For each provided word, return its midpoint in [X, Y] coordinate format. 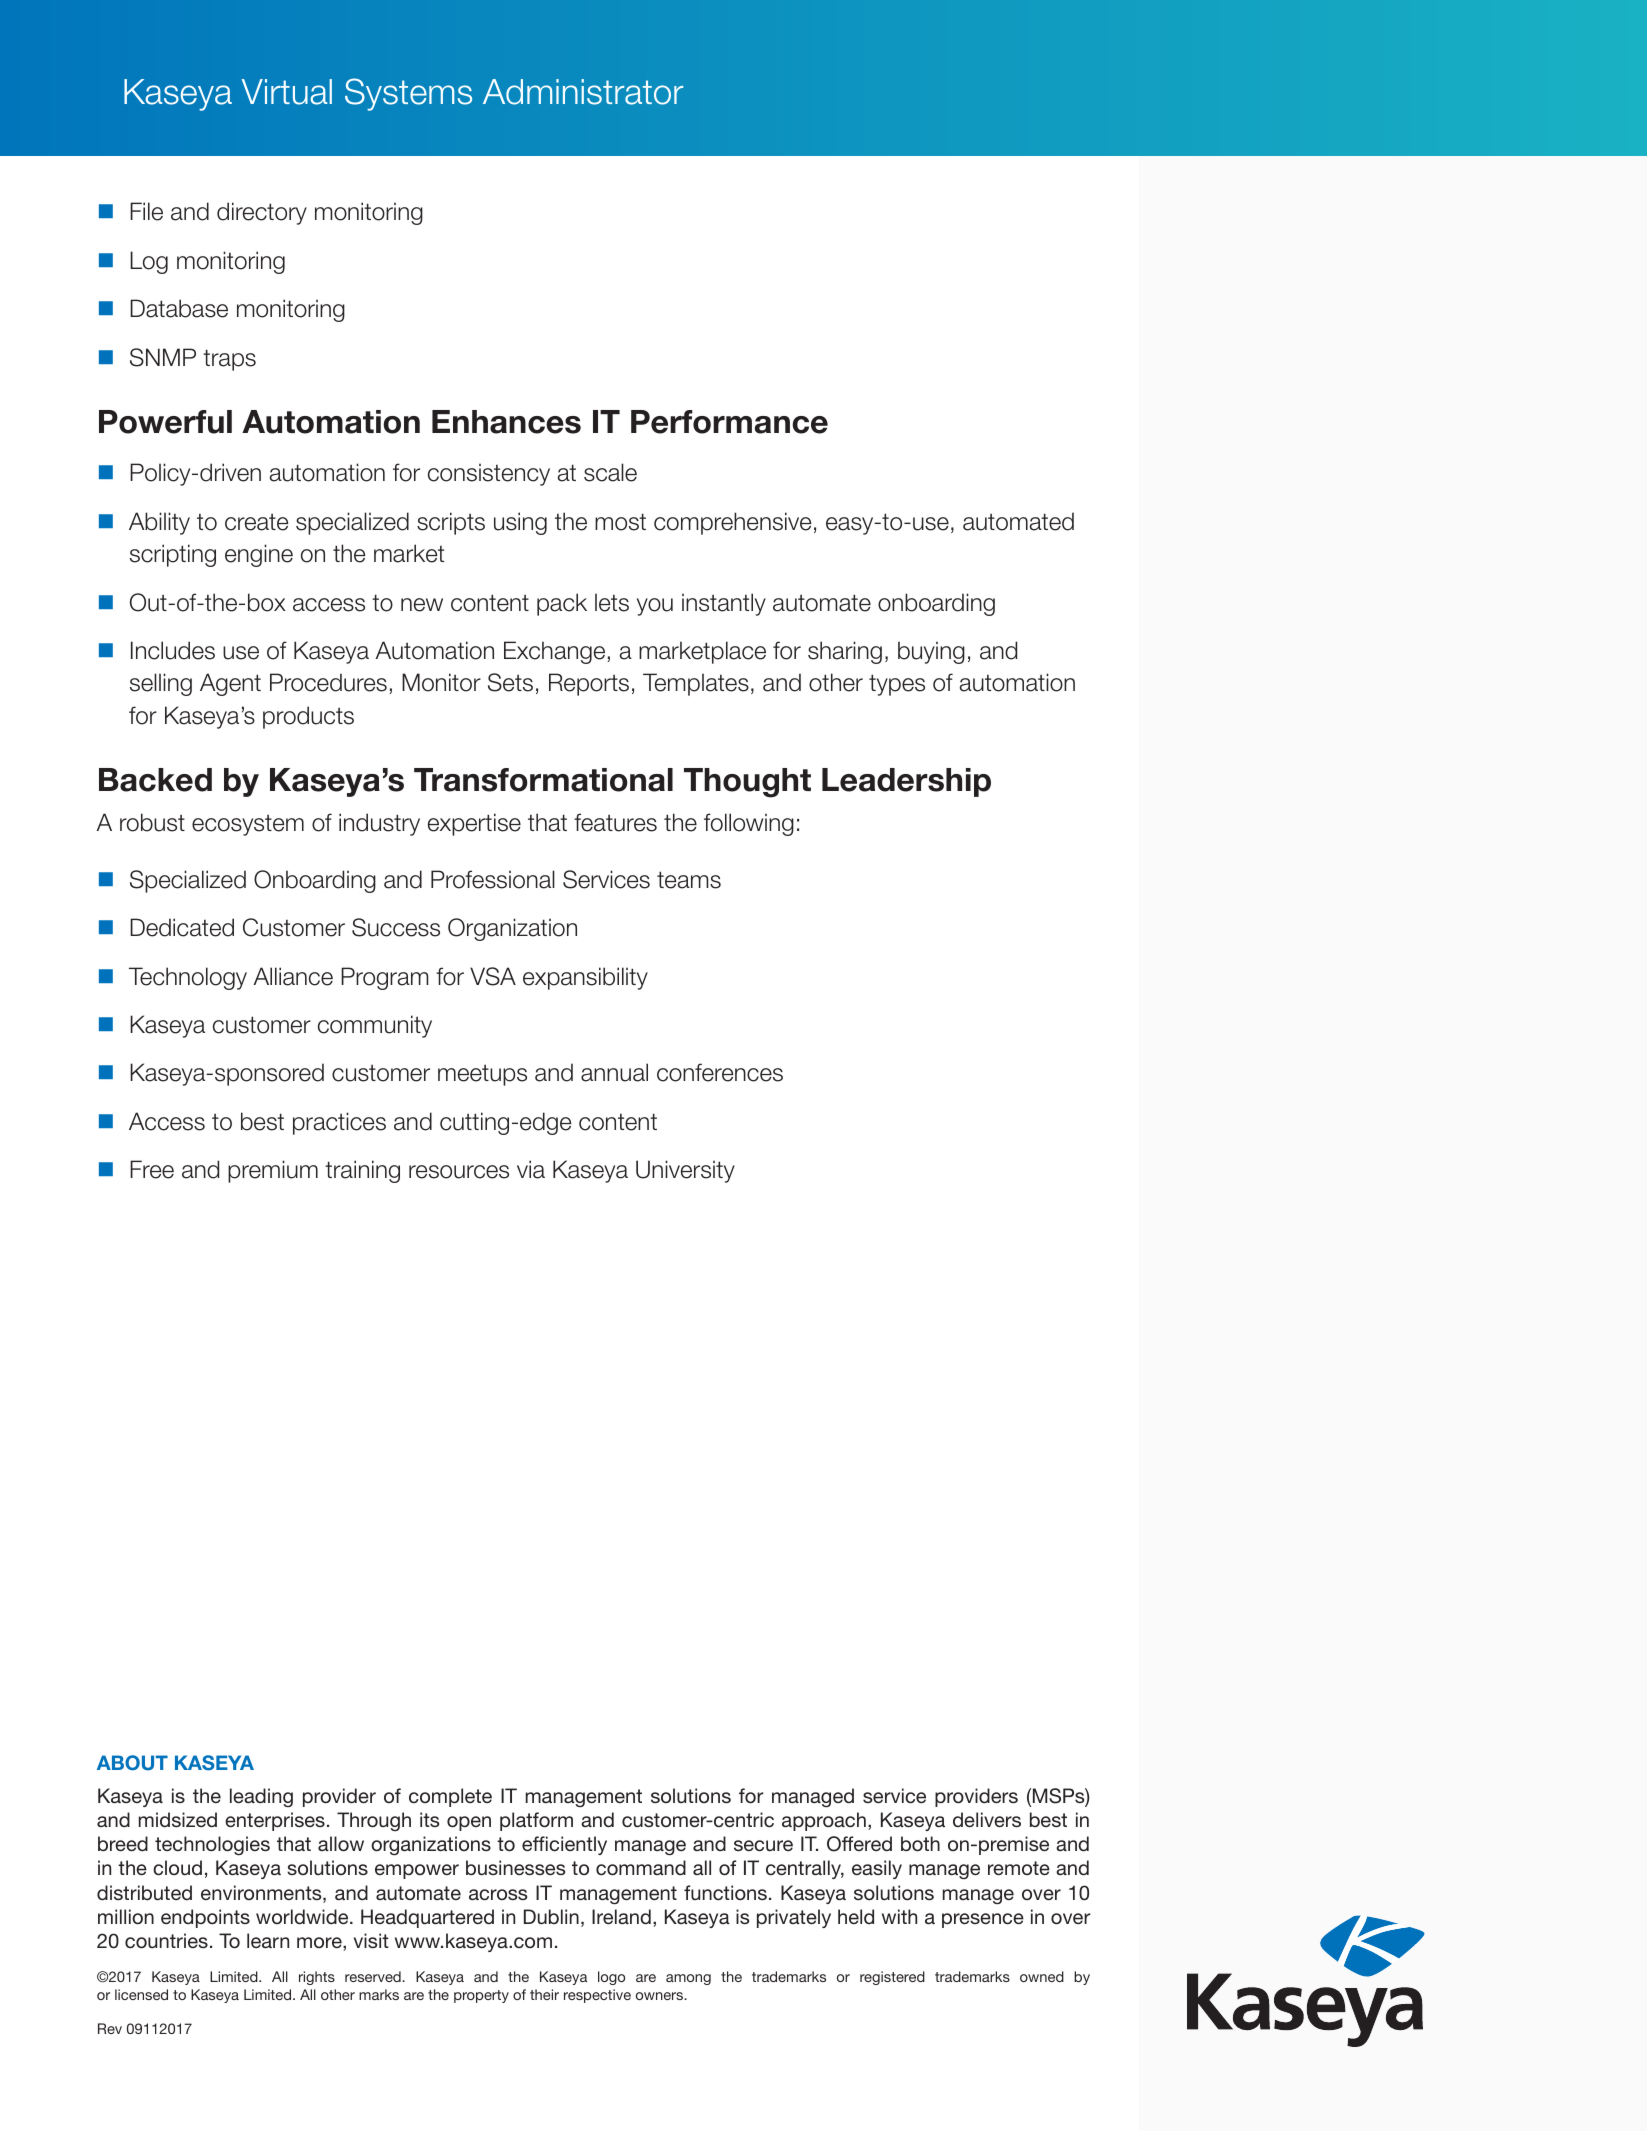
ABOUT [132, 1763]
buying [931, 652]
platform [536, 1821]
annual [614, 1072]
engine [259, 555]
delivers [987, 1819]
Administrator [583, 92]
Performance [729, 422]
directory [262, 213]
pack [562, 604]
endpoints [205, 1918]
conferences [720, 1072]
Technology [188, 978]
